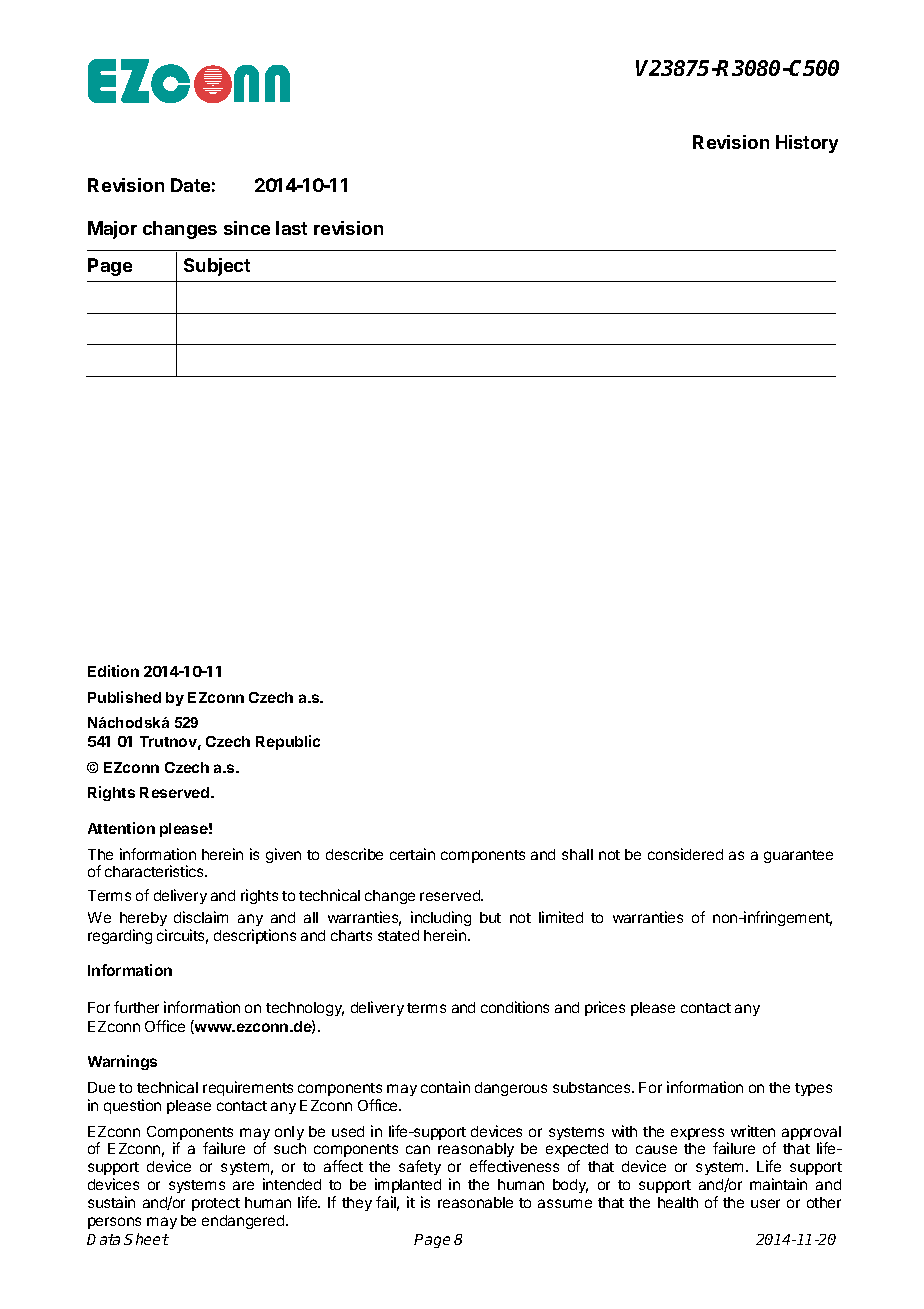 Image resolution: width=924 pixels, height=1309 pixels. What do you see at coordinates (807, 144) in the screenshot?
I see `History` at bounding box center [807, 144].
